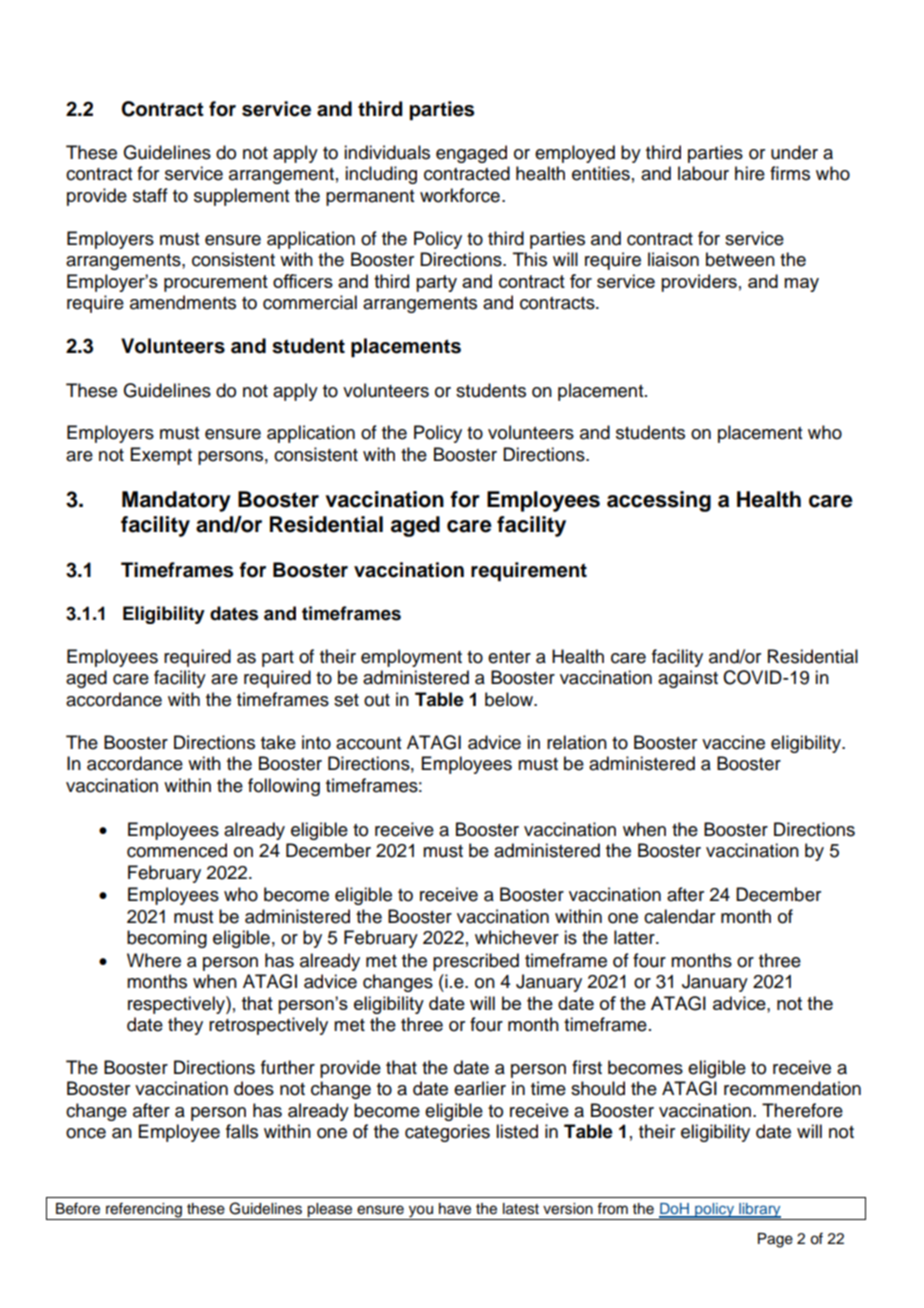 Image resolution: width=924 pixels, height=1308 pixels. Describe the element at coordinates (144, 1211) in the page. I see `referencing` at that location.
